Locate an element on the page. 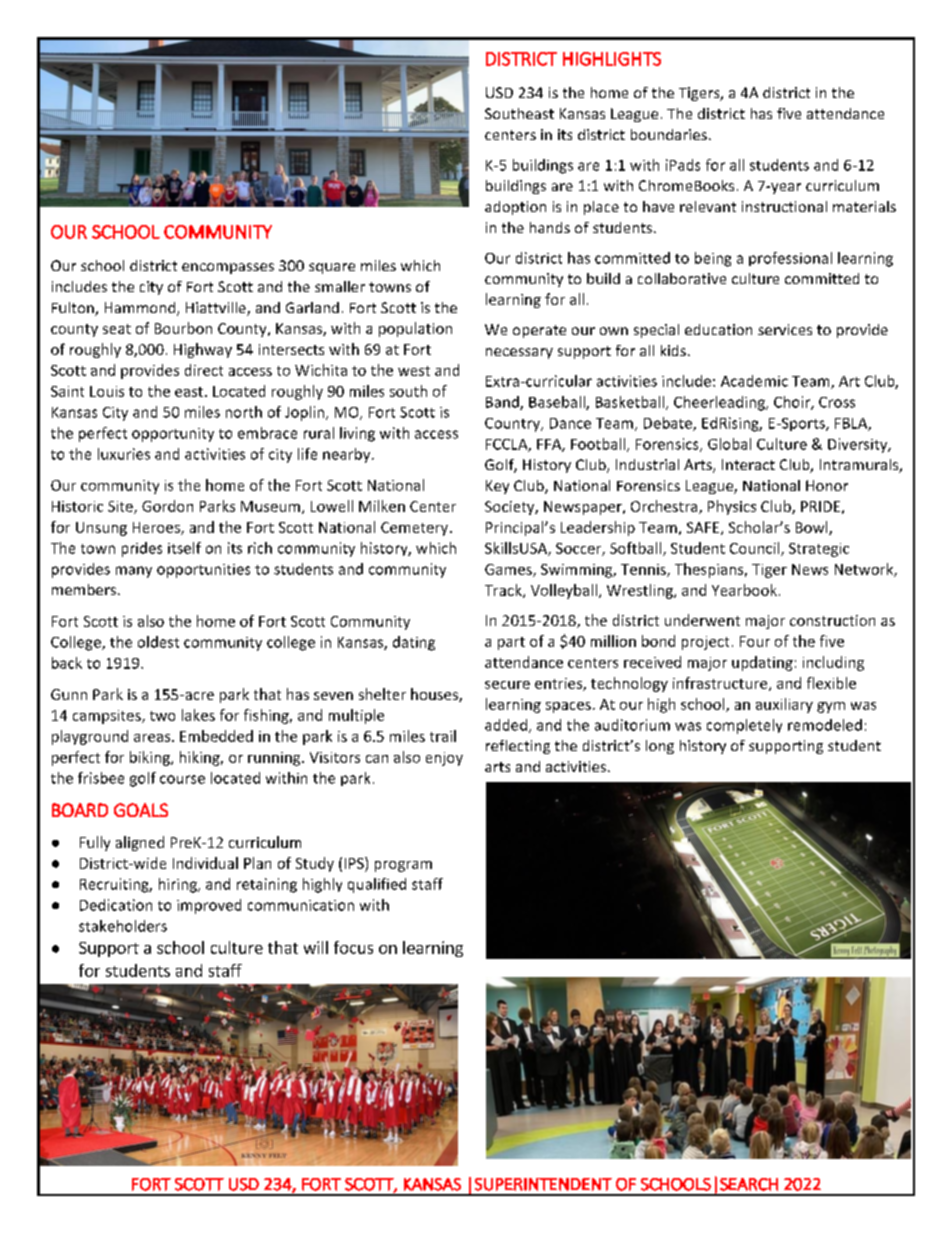 Image resolution: width=952 pixels, height=1233 pixels. instructional is located at coordinates (784, 206).
